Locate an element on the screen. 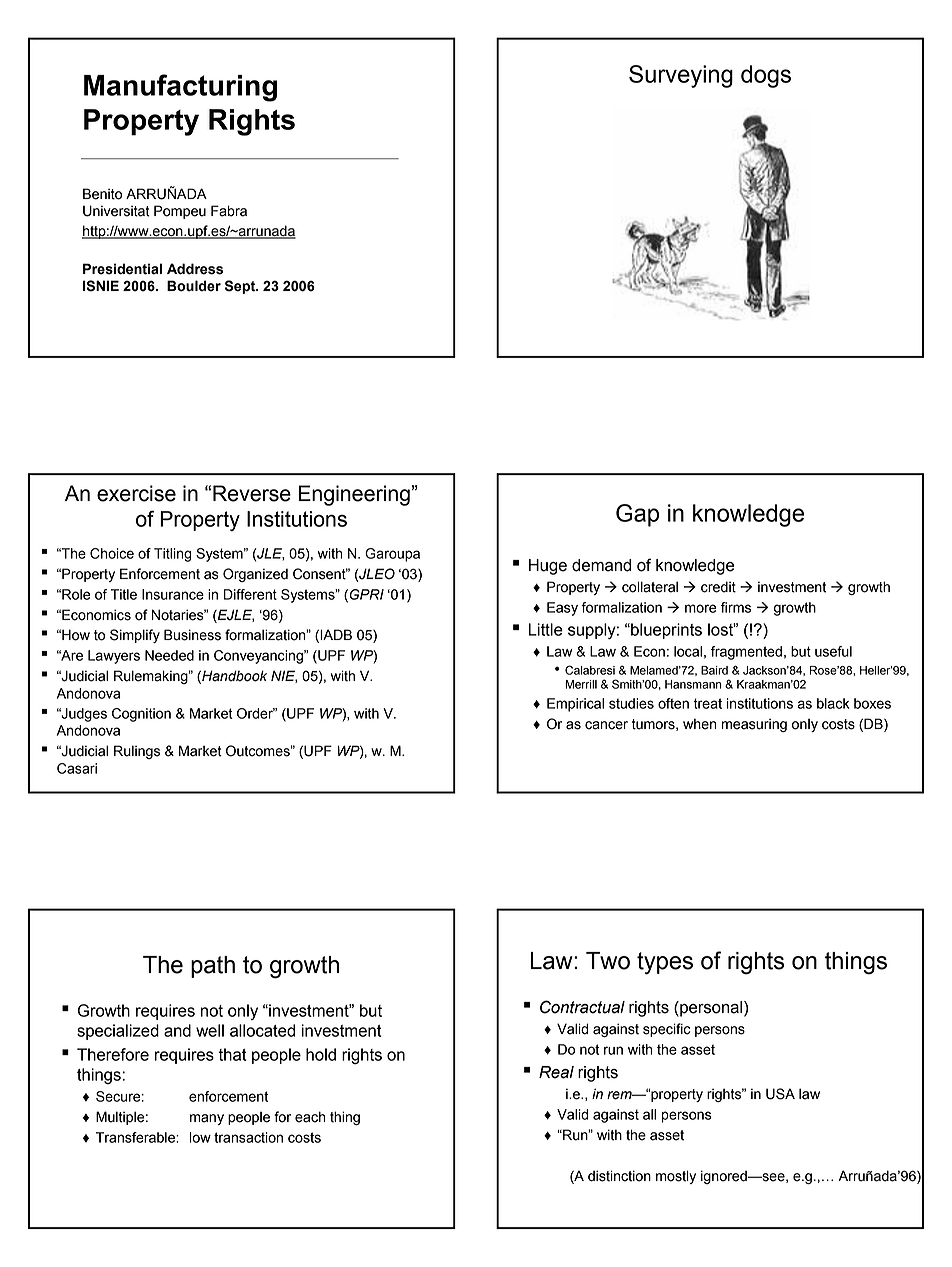  Little is located at coordinates (545, 629).
